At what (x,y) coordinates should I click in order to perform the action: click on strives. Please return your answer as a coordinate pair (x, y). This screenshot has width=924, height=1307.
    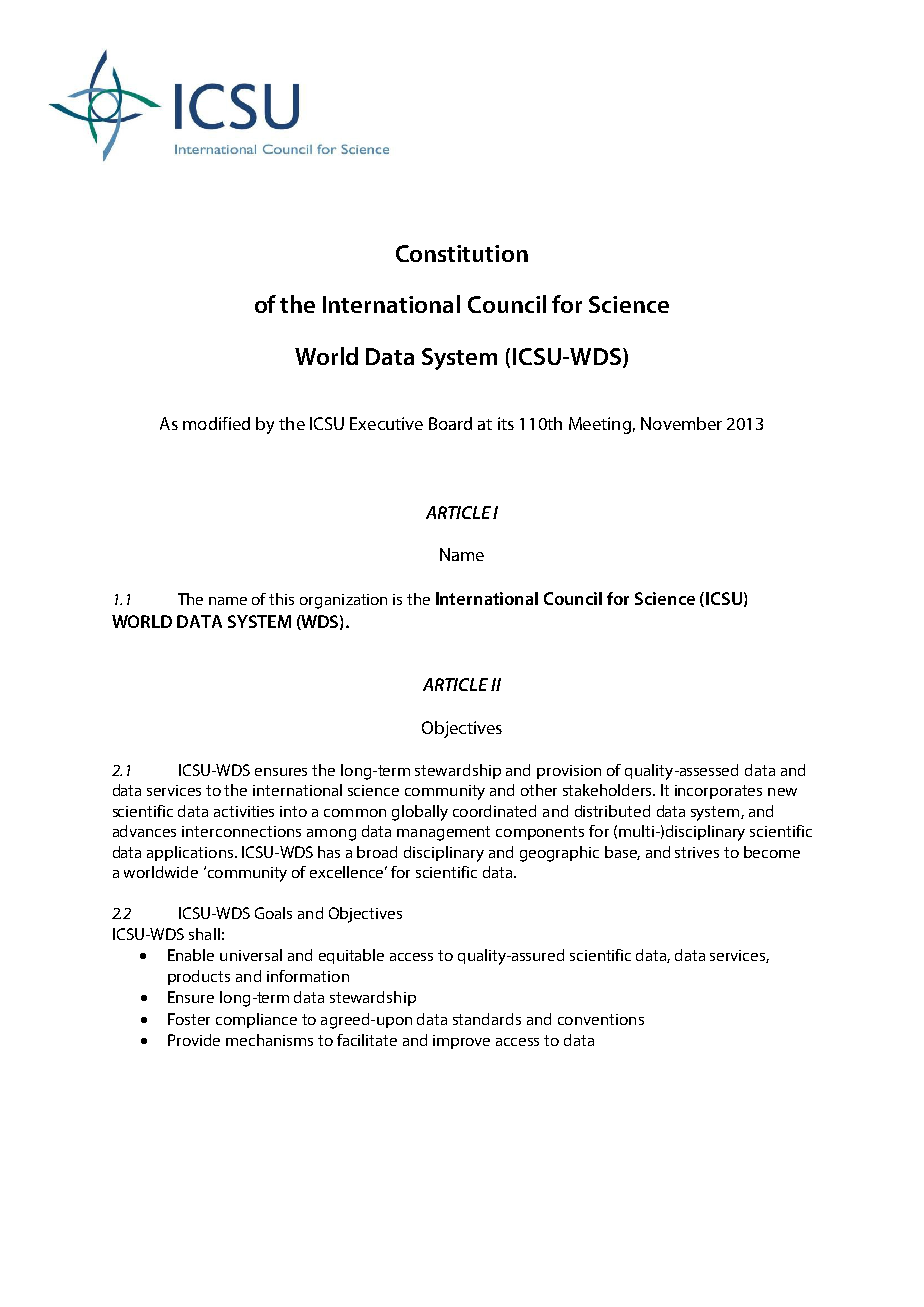
    Looking at the image, I should click on (697, 852).
